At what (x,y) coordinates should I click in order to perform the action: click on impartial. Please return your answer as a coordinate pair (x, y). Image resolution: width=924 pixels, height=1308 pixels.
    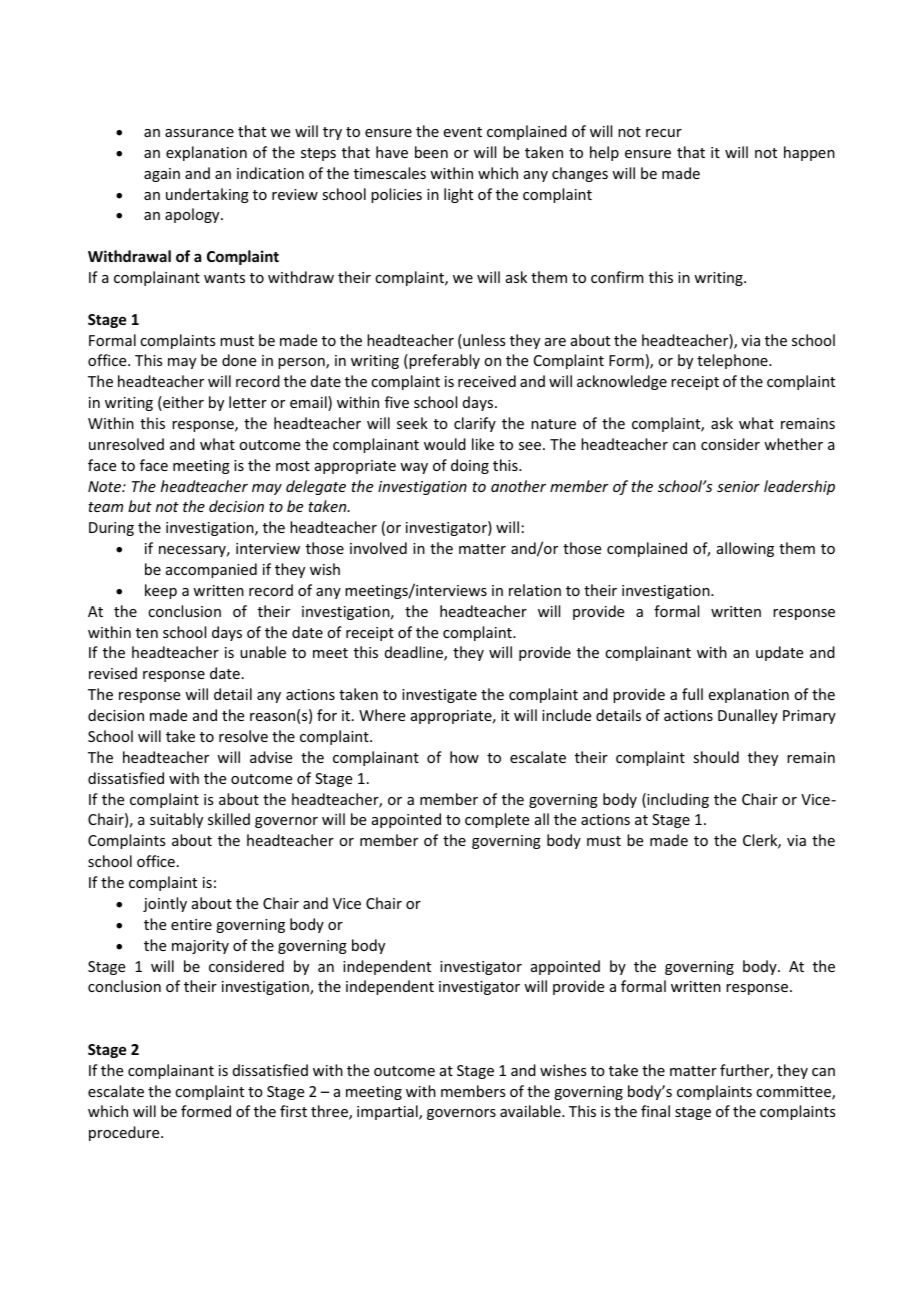
    Looking at the image, I should click on (388, 1112).
